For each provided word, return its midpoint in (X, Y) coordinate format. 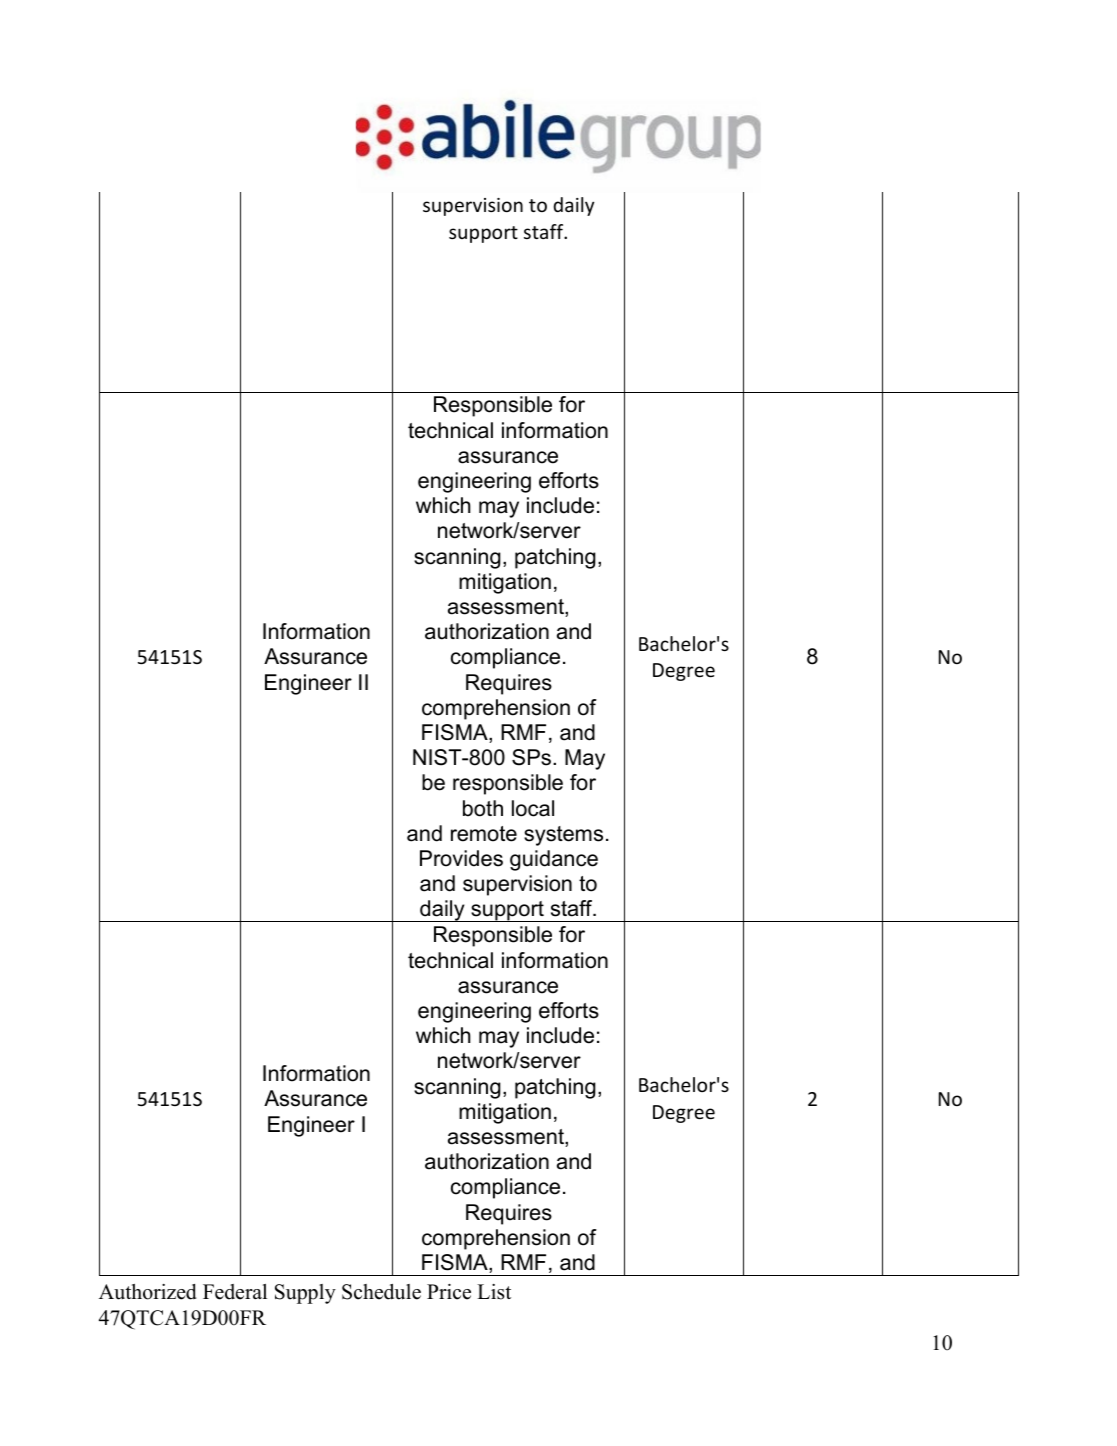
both (483, 808)
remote (484, 834)
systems (563, 836)
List (494, 1292)
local (533, 808)
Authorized (147, 1292)
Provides (461, 858)
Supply (305, 1294)
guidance (554, 860)
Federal (235, 1292)
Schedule (381, 1292)
